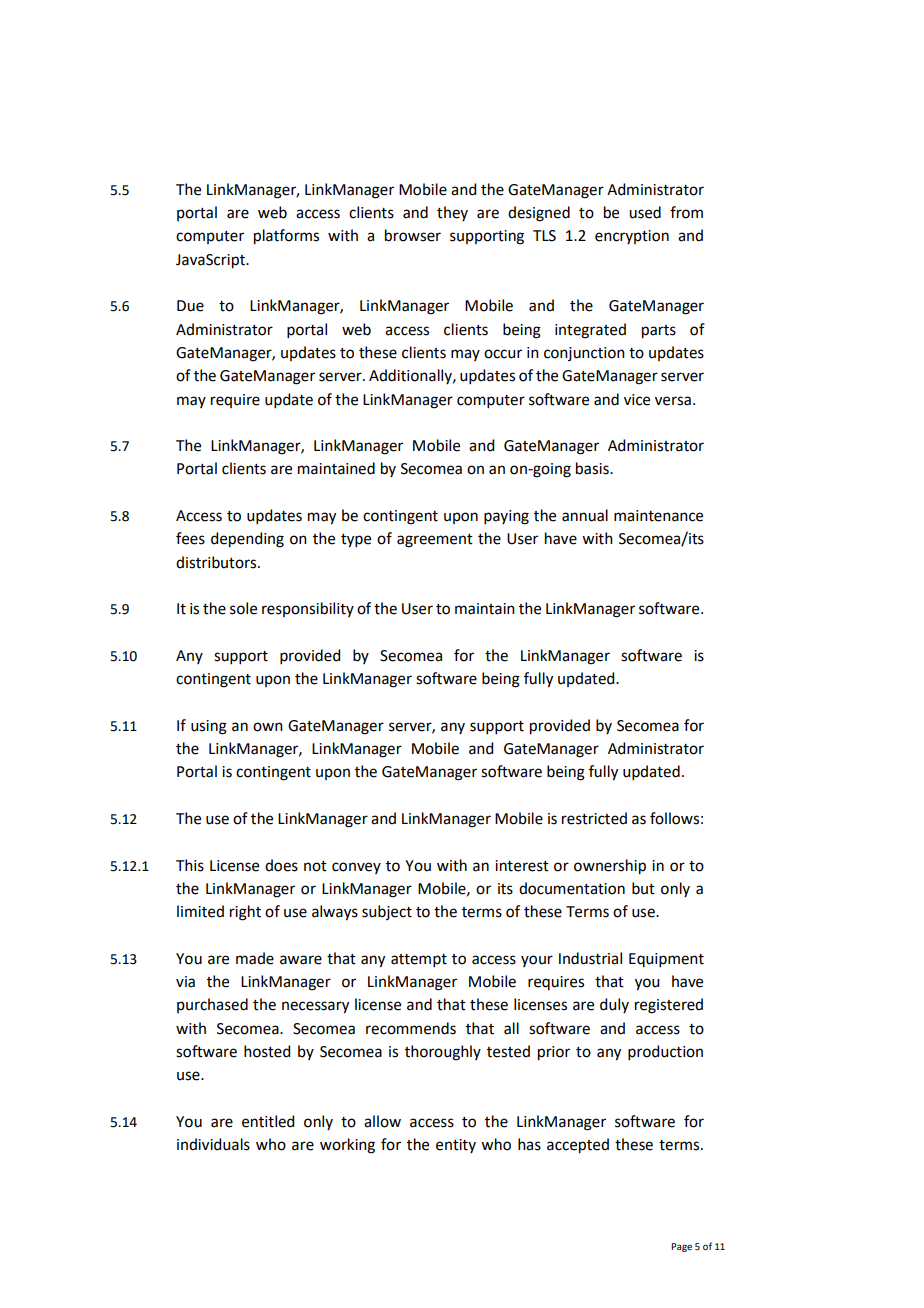 Image resolution: width=924 pixels, height=1308 pixels. What do you see at coordinates (614, 1005) in the document?
I see `duly` at bounding box center [614, 1005].
